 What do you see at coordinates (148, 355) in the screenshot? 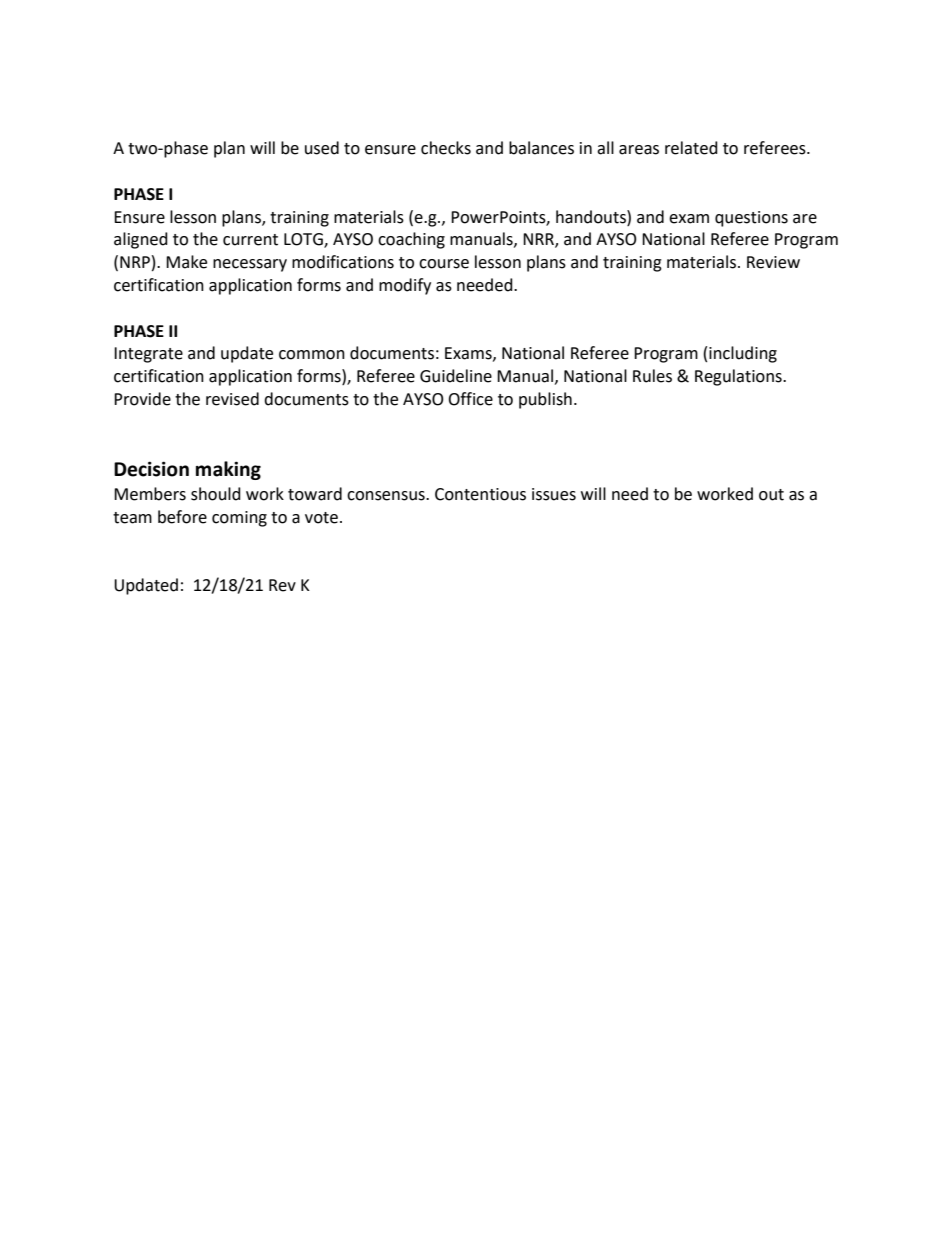
I see `Integrate` at bounding box center [148, 355].
